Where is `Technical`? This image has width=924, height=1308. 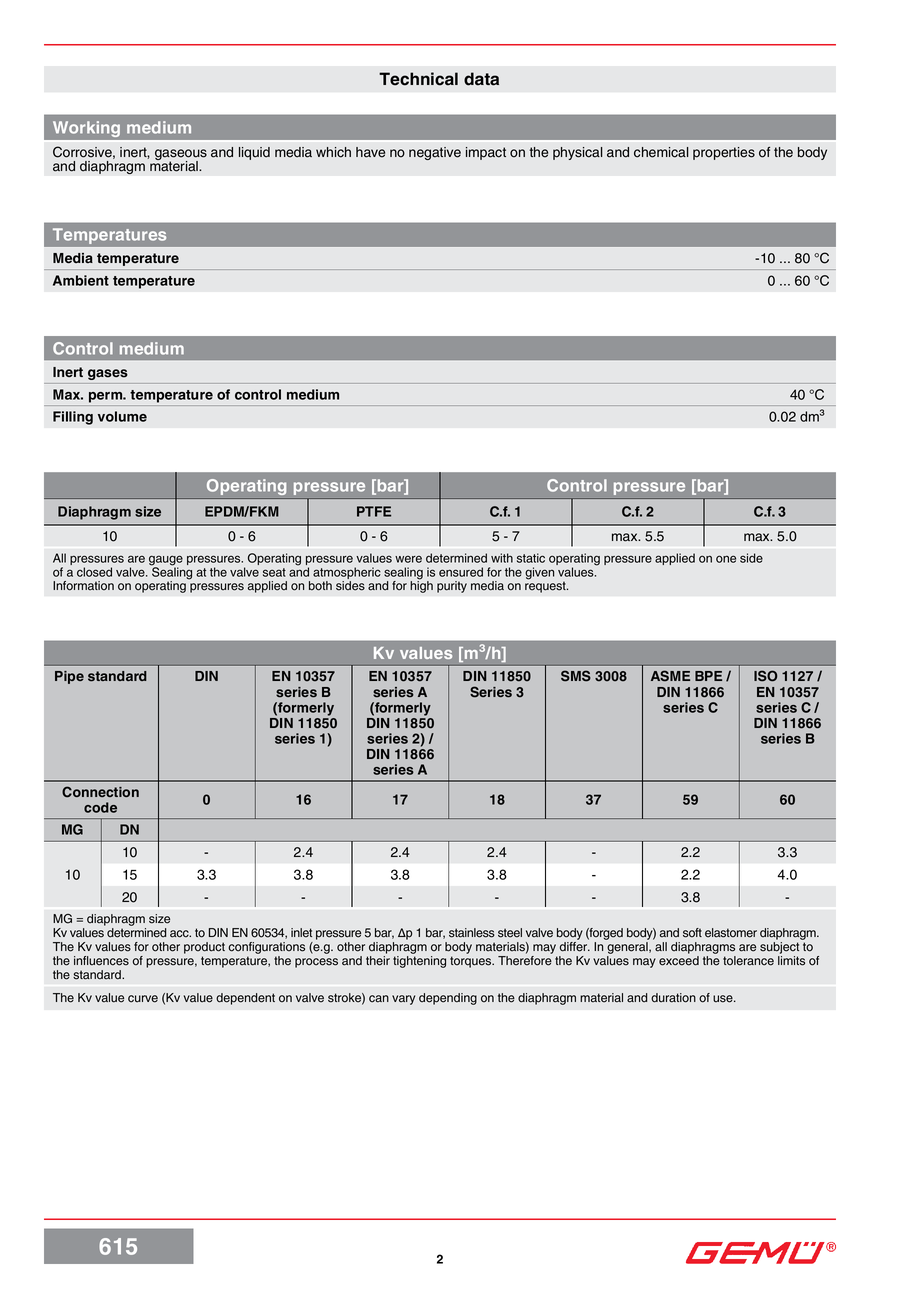 Technical is located at coordinates (418, 79).
